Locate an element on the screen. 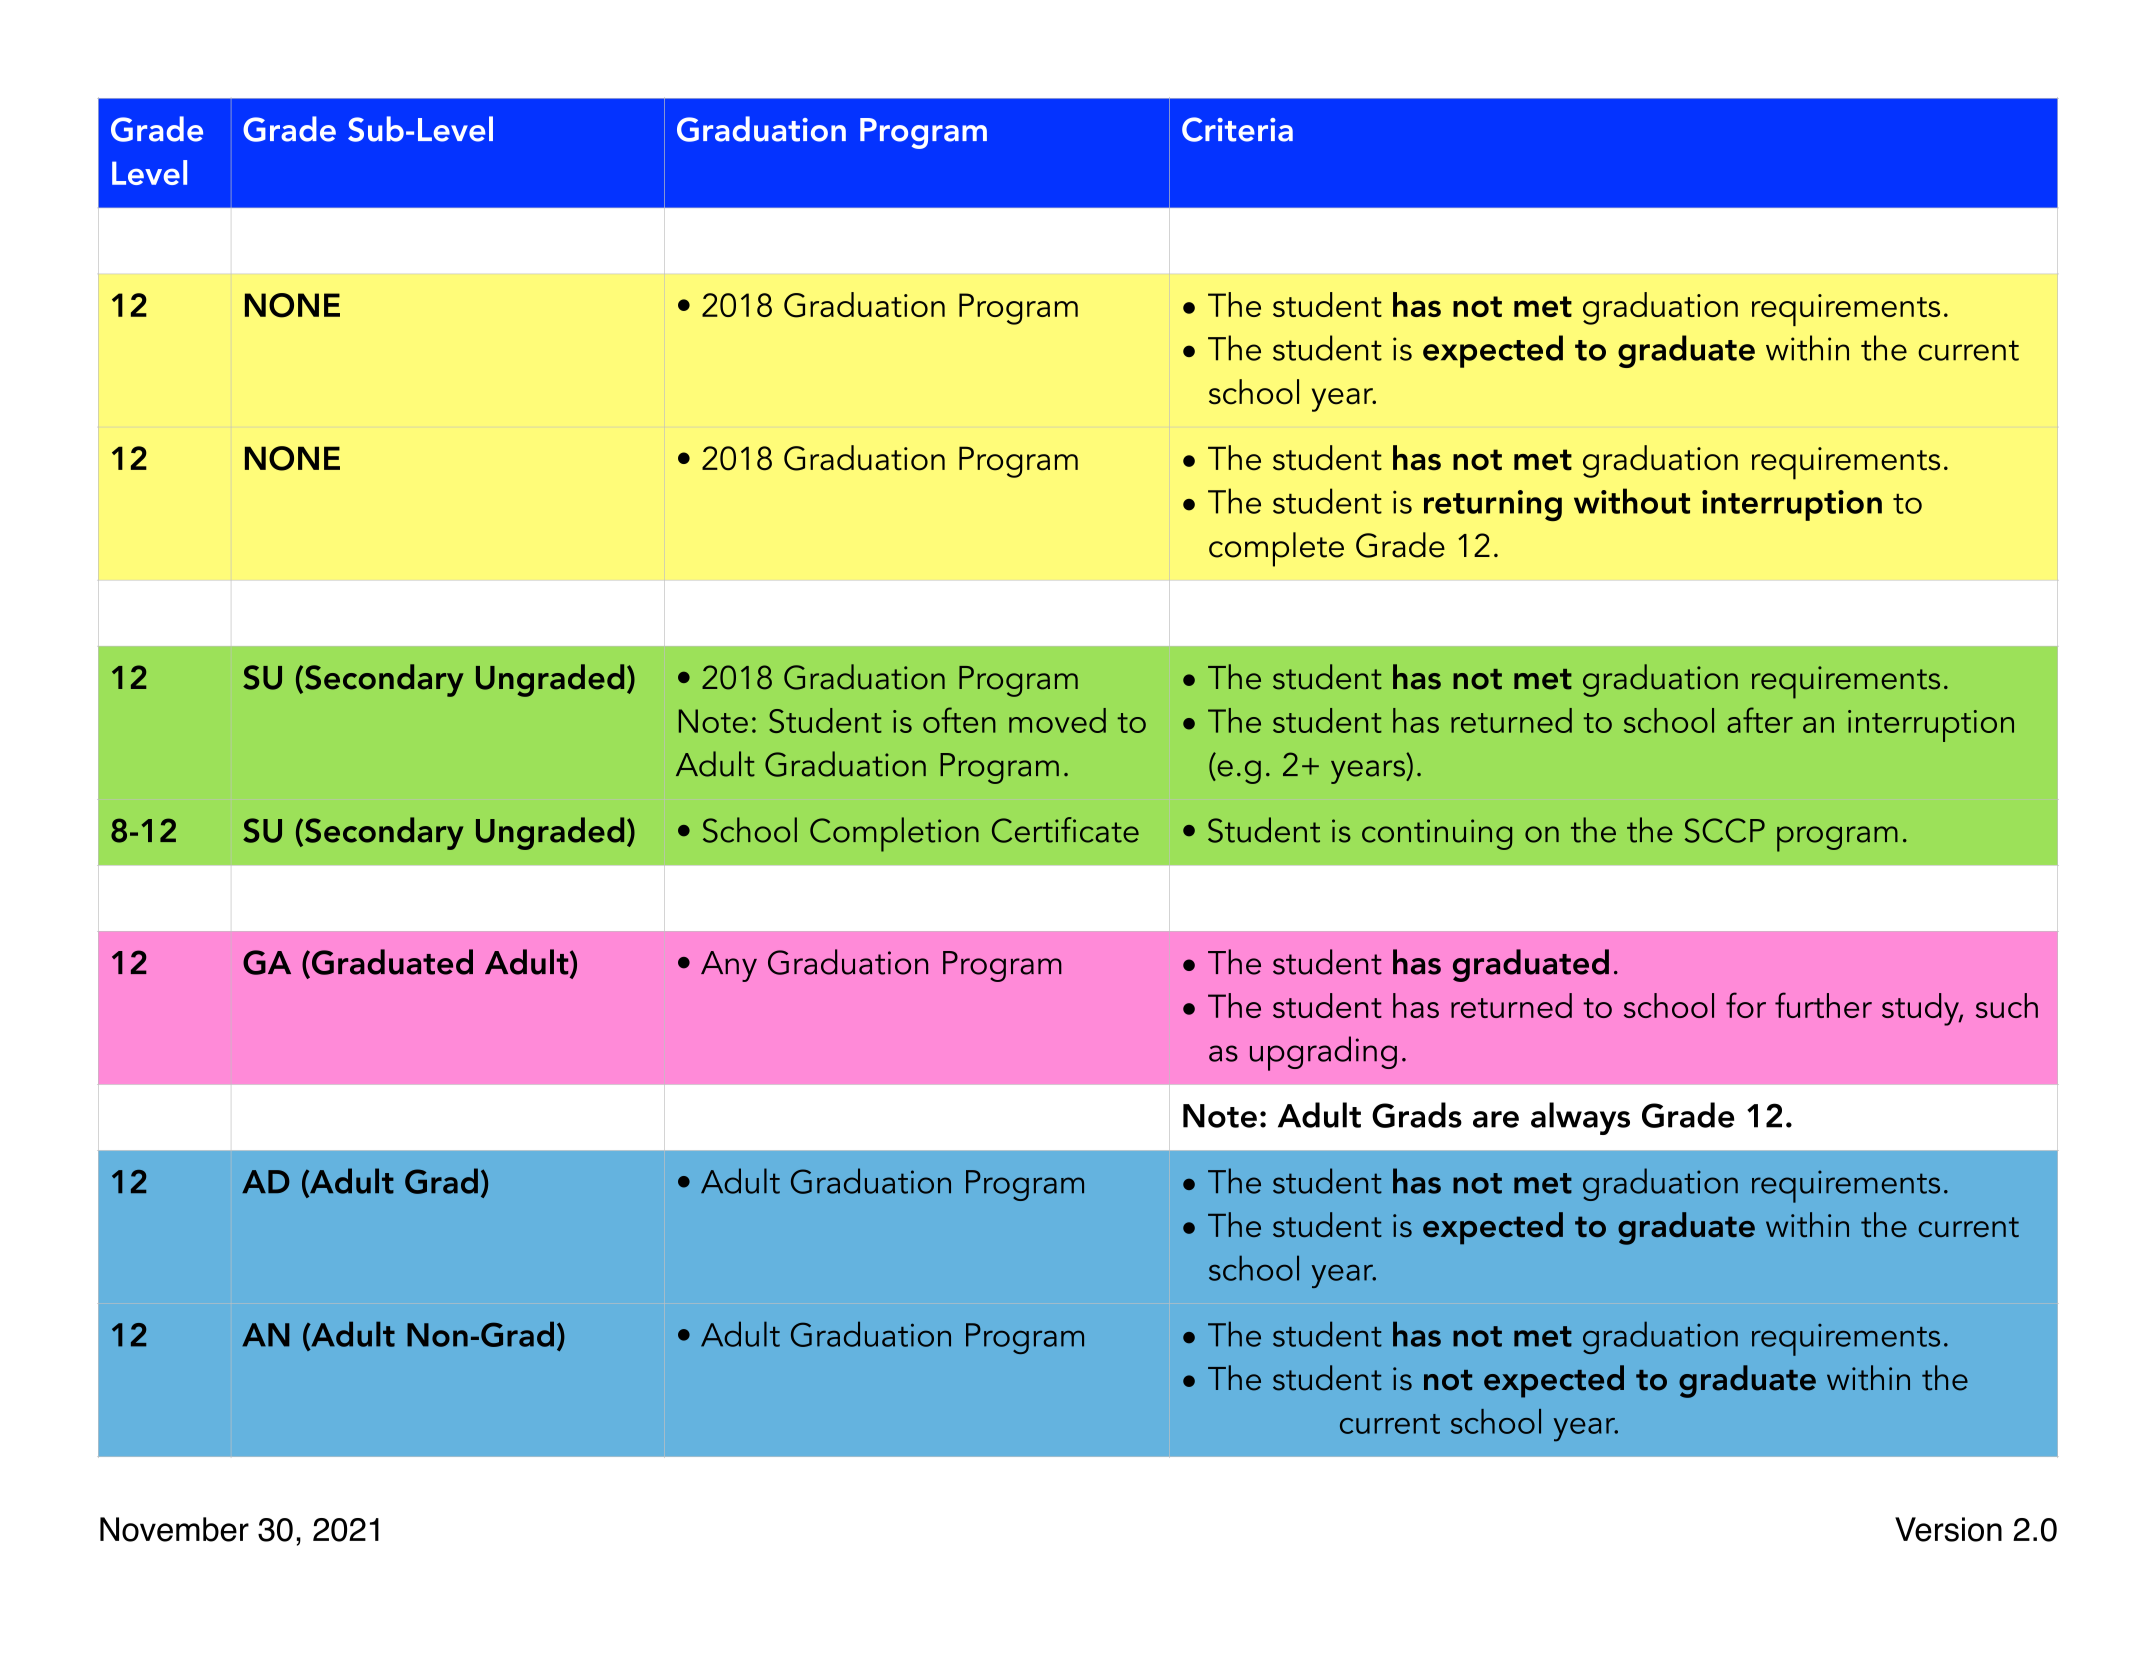 This screenshot has width=2156, height=1666. without is located at coordinates (1632, 501).
